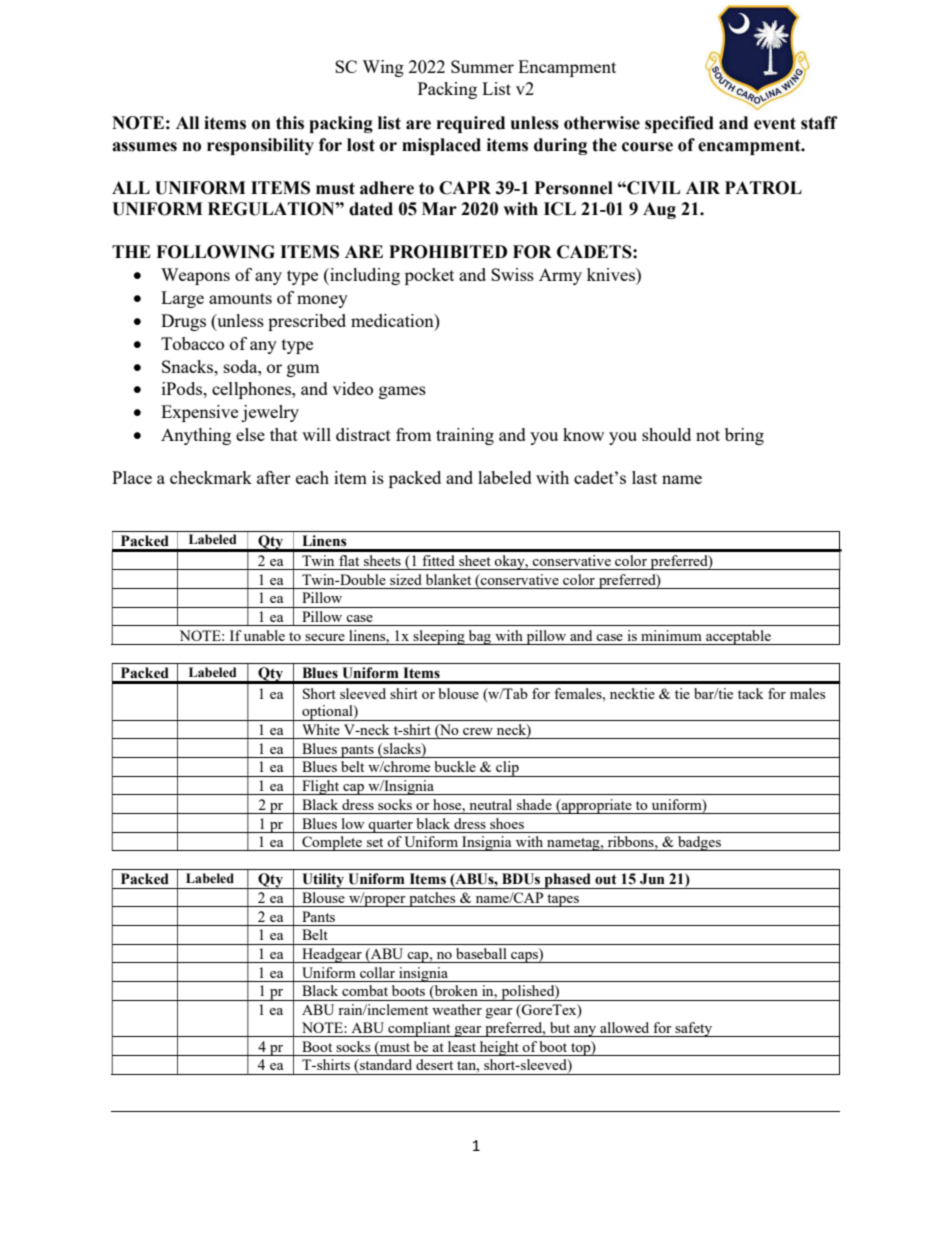 This screenshot has height=1233, width=952. What do you see at coordinates (738, 637) in the screenshot?
I see `acceptable` at bounding box center [738, 637].
